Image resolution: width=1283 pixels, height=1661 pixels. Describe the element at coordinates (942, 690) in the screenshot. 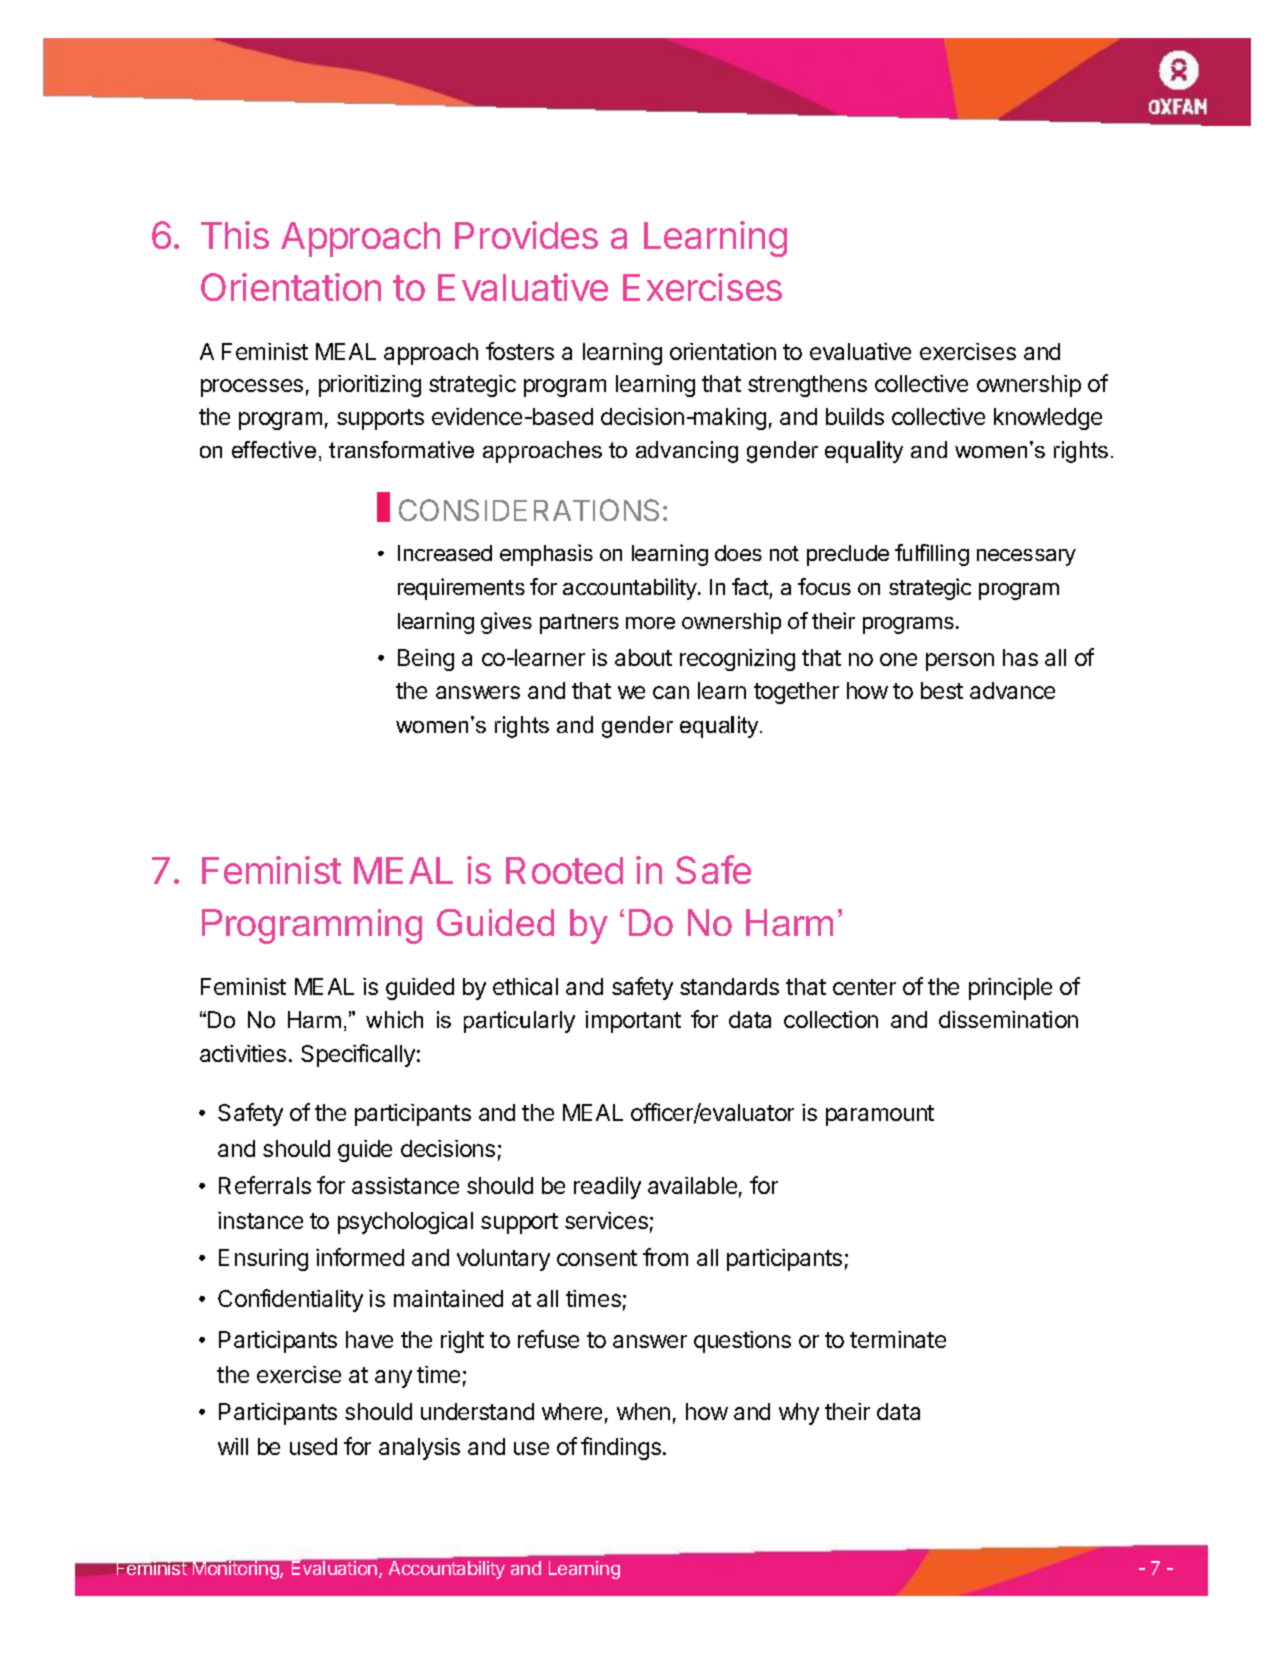

I see `best` at that location.
